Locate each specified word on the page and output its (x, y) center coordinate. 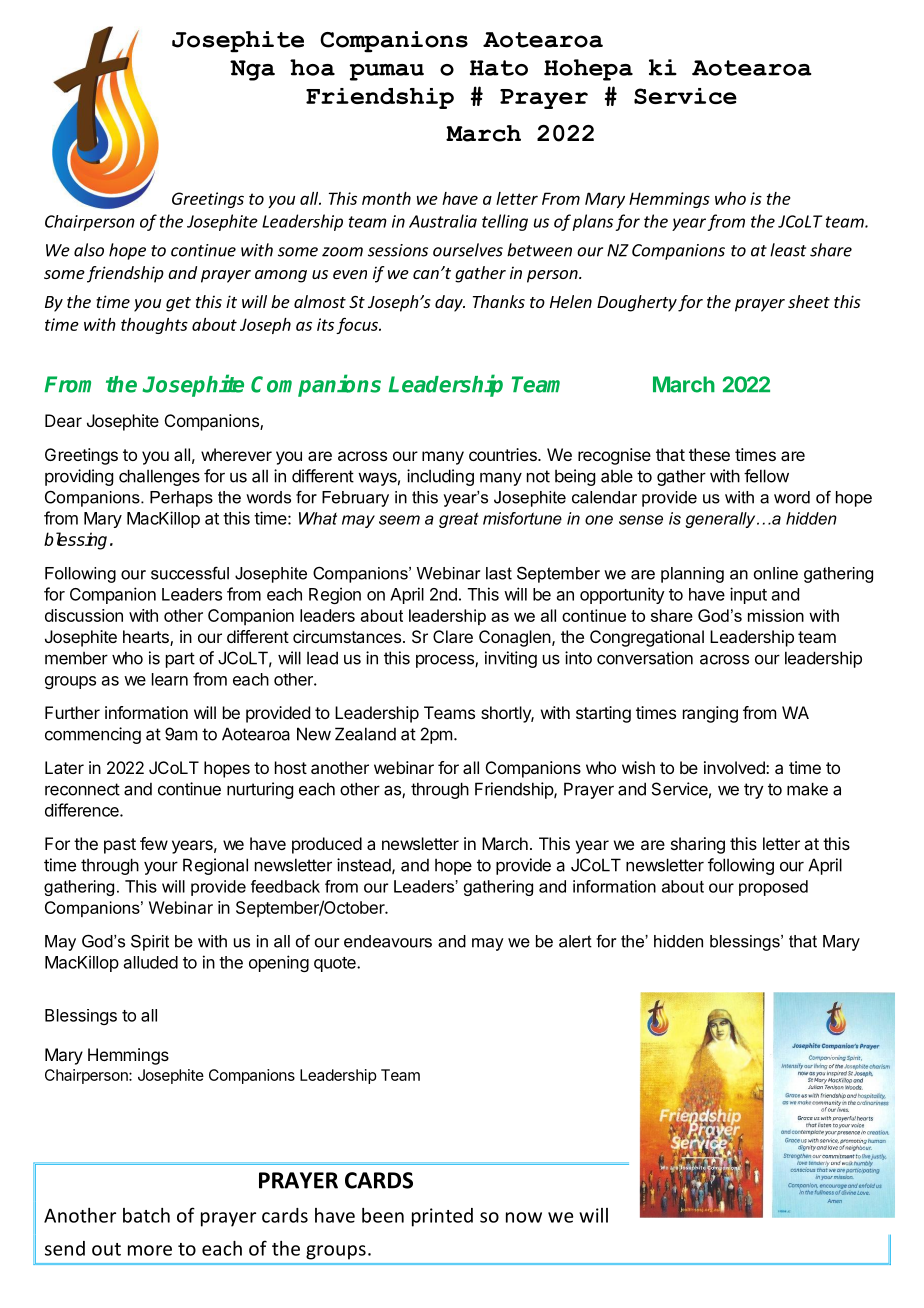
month (386, 198)
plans (592, 222)
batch (146, 1215)
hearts (147, 638)
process (446, 661)
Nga (252, 70)
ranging (710, 714)
